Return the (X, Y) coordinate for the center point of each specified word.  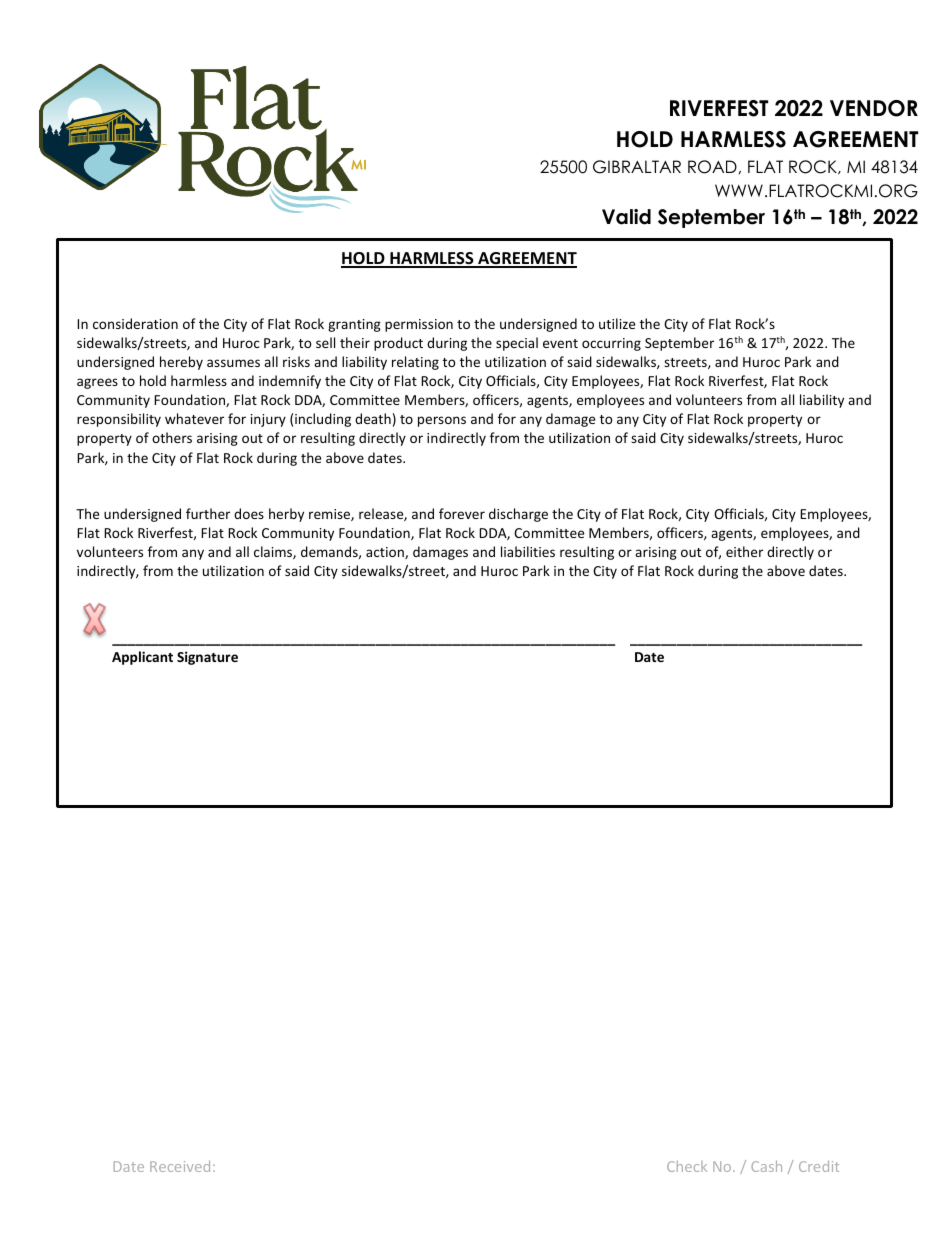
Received (180, 1166)
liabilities (528, 551)
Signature (207, 658)
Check (687, 1166)
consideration (135, 323)
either (744, 551)
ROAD (712, 167)
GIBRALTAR (637, 167)
